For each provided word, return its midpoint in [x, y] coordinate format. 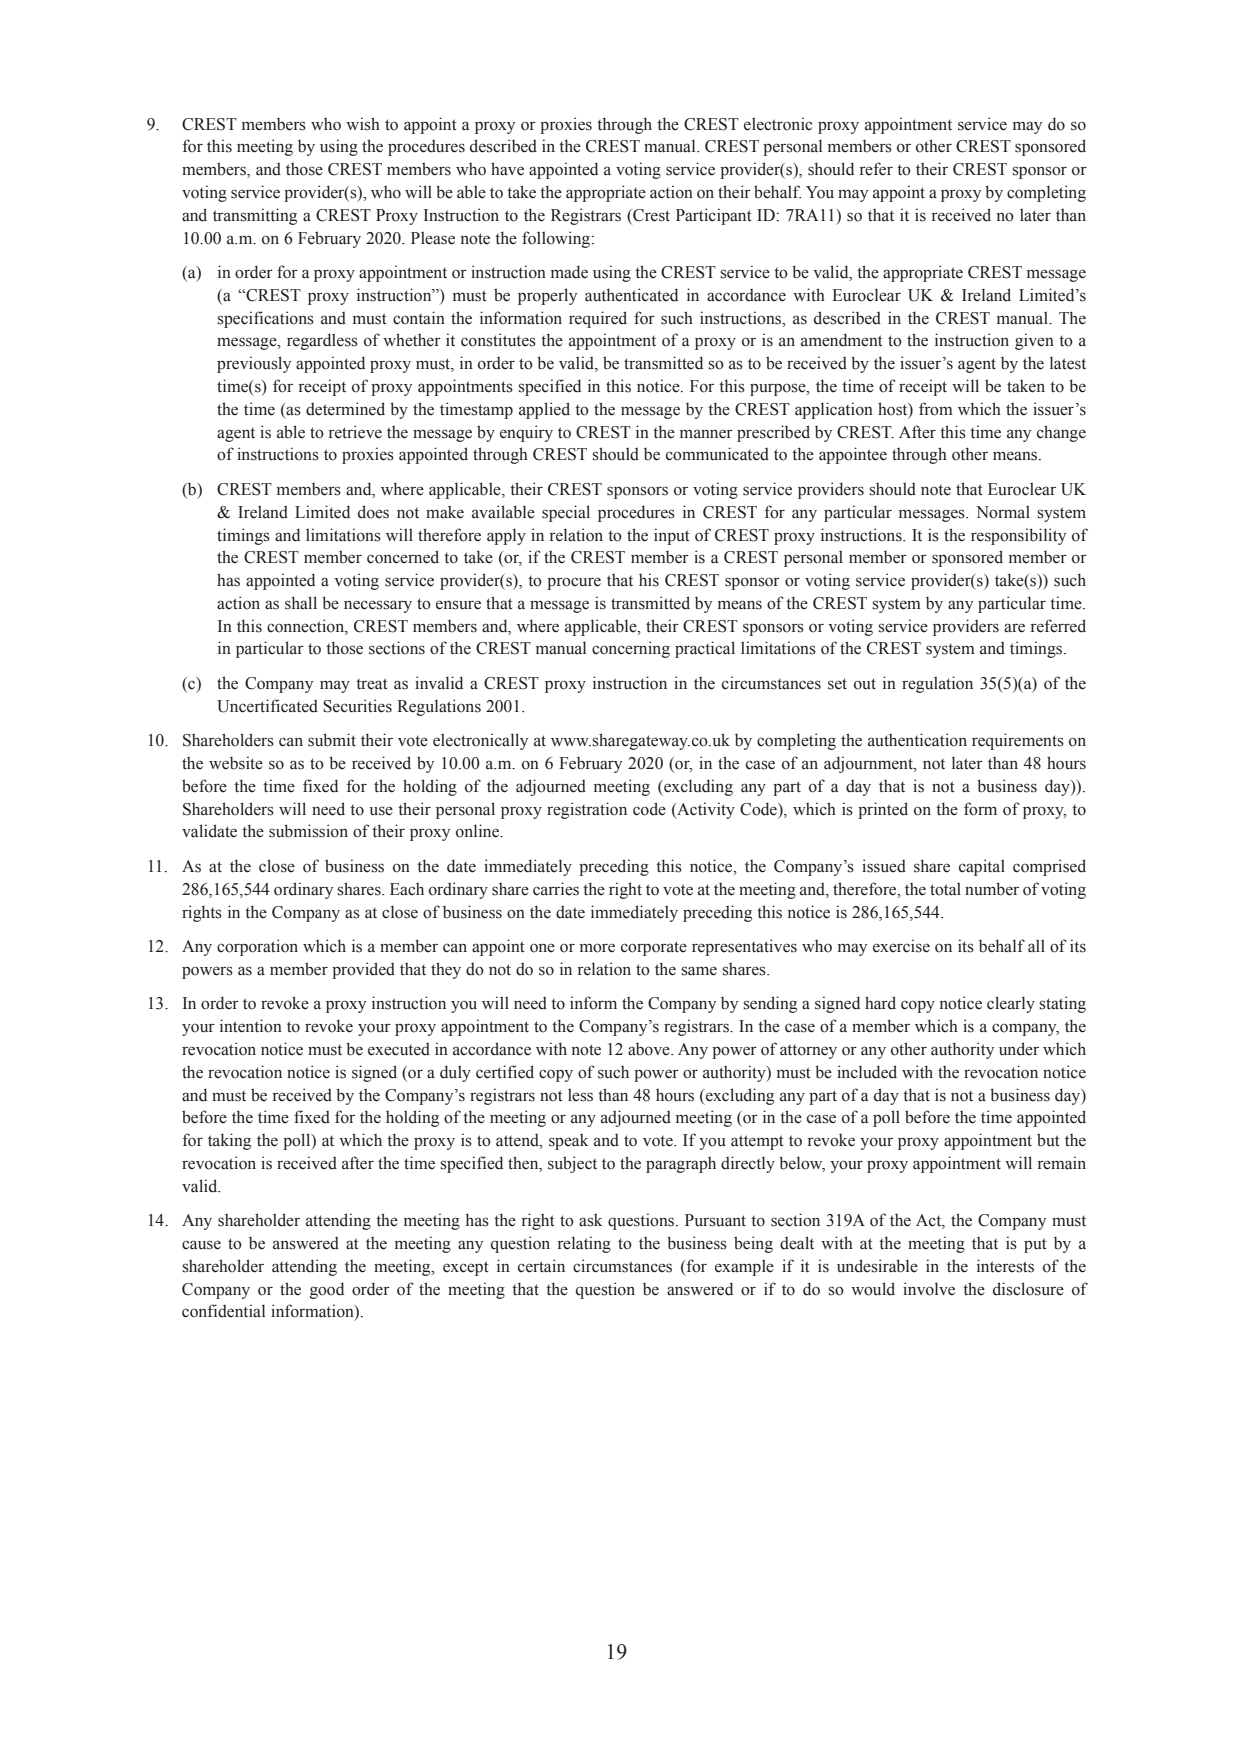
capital [982, 867]
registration [587, 810]
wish [363, 124]
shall [301, 603]
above [650, 1049]
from [936, 409]
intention [251, 1026]
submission [308, 831]
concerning [631, 649]
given [1034, 341]
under [1019, 1049]
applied [544, 410]
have [507, 169]
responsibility [1018, 536]
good [327, 1290]
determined [345, 409]
